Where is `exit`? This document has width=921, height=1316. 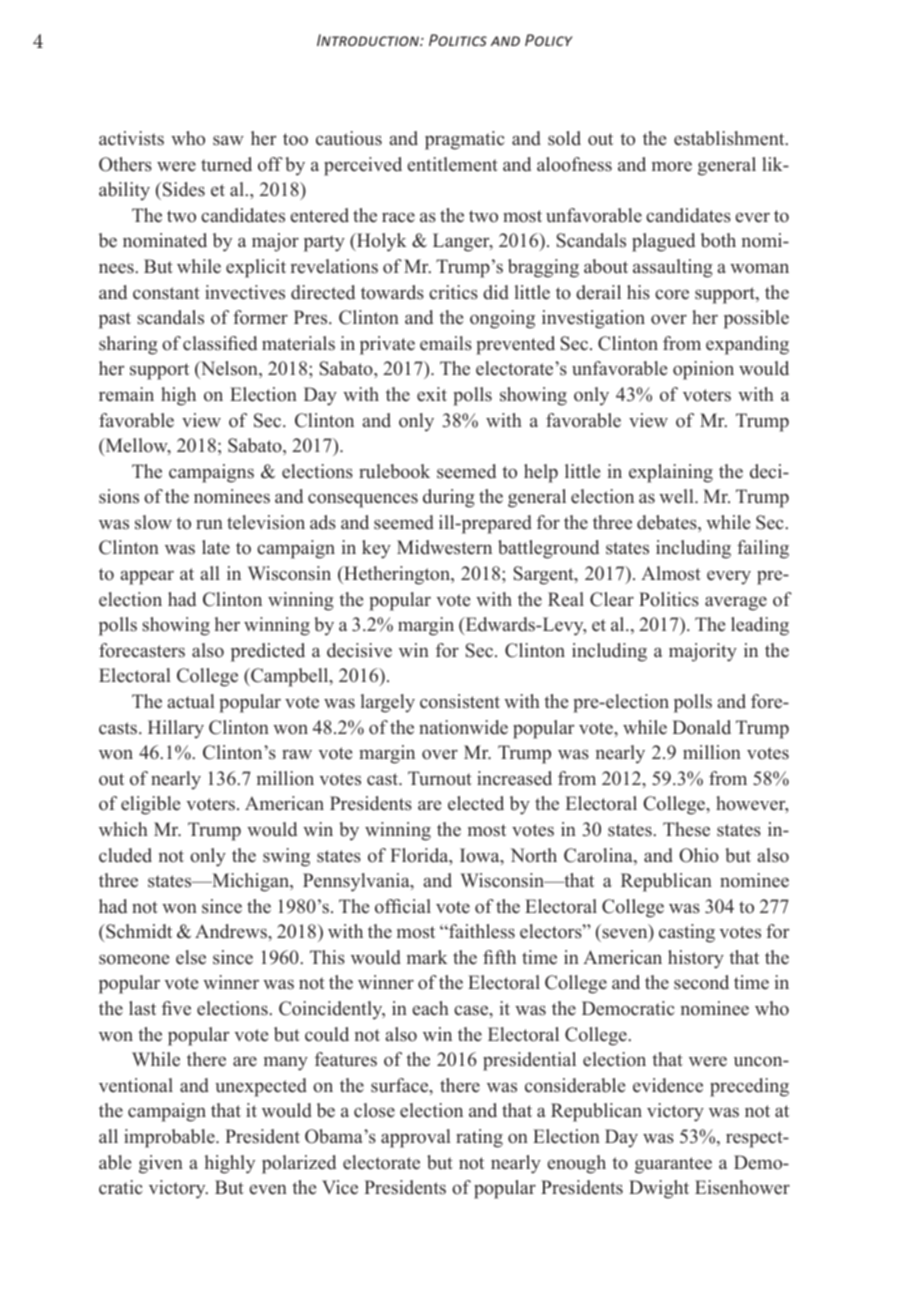 exit is located at coordinates (432, 394).
